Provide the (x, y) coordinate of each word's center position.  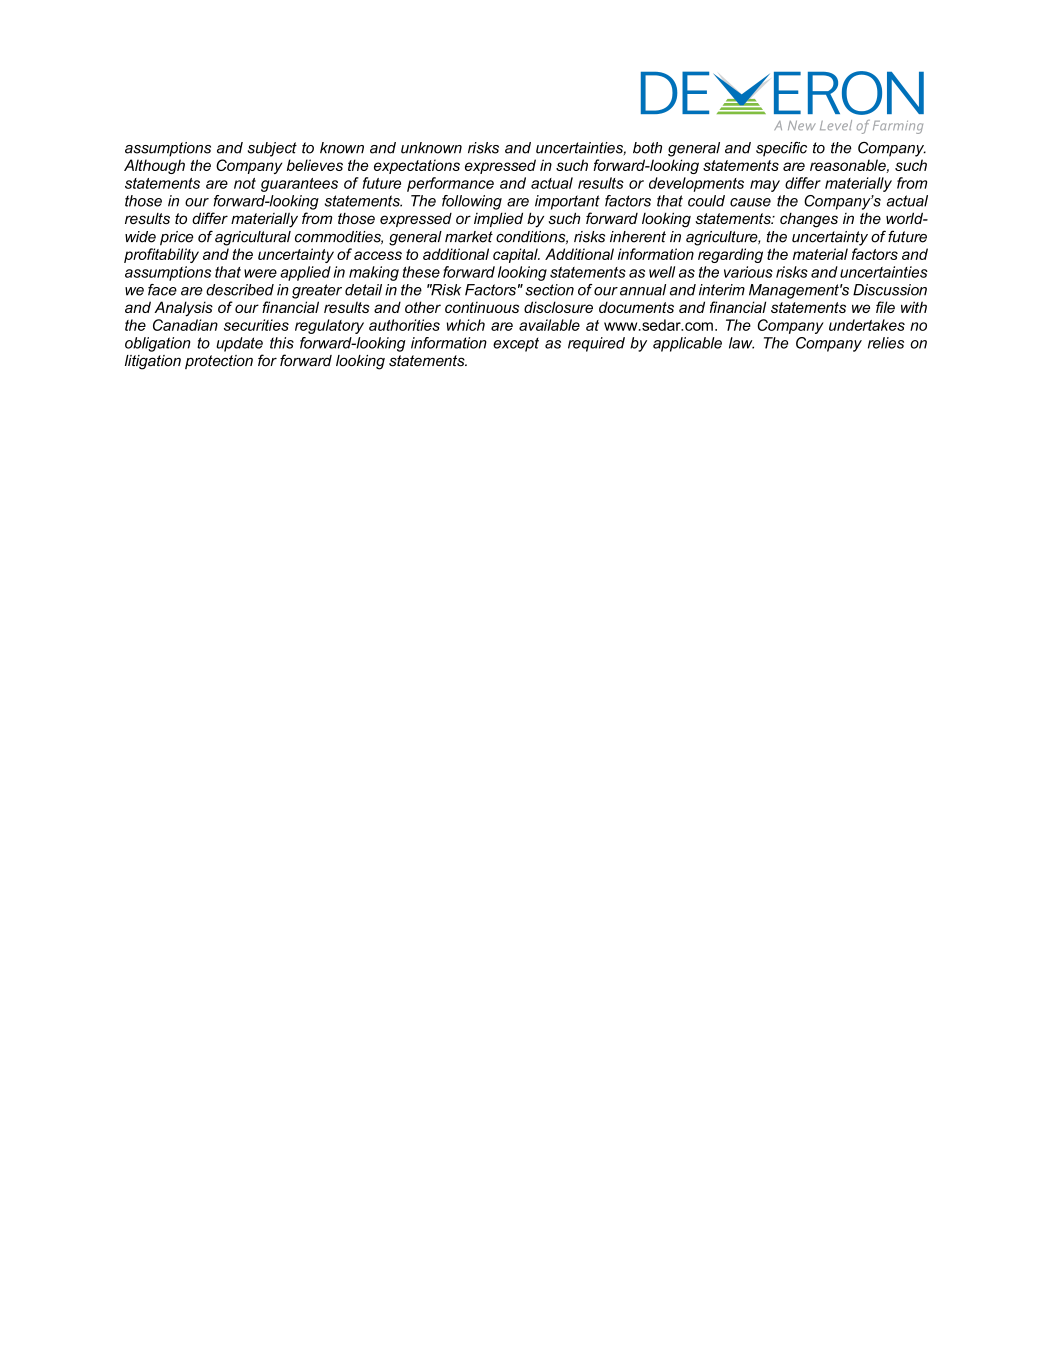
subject (272, 149)
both (647, 148)
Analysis (183, 309)
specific (781, 149)
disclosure (558, 307)
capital (516, 255)
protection (219, 362)
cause (750, 202)
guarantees (299, 185)
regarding (730, 255)
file (885, 307)
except (516, 345)
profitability (161, 255)
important (567, 202)
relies (886, 343)
